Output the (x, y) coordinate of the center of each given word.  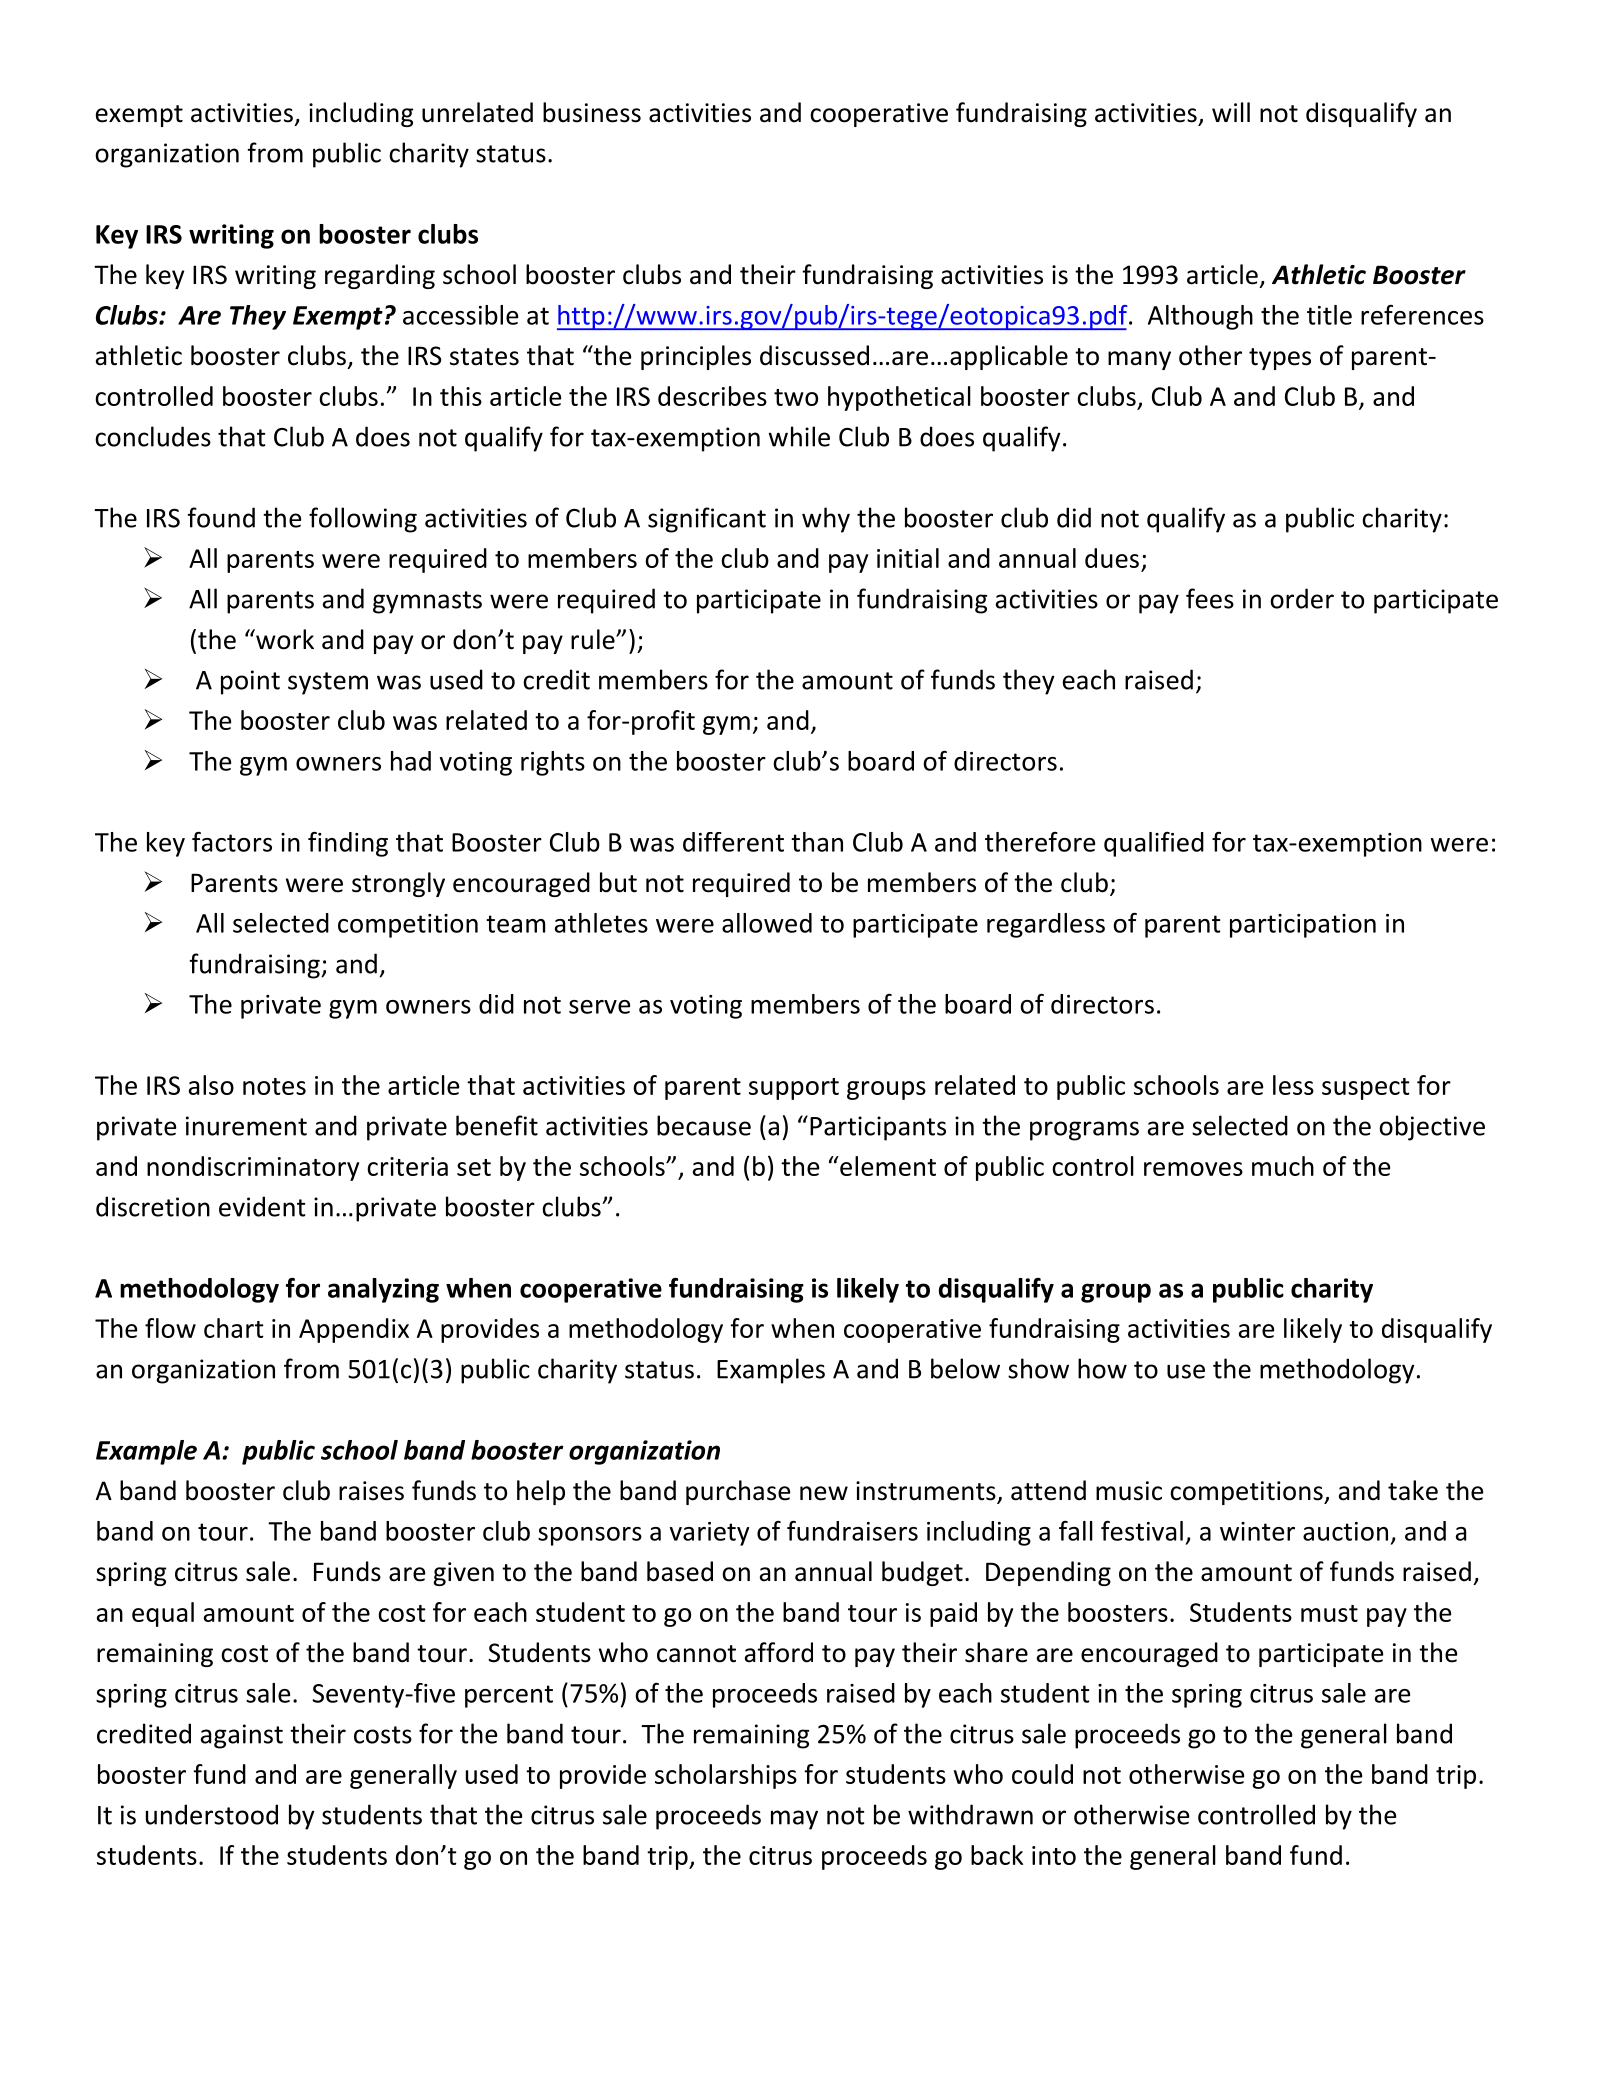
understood (212, 1814)
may (794, 1820)
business (592, 112)
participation (1303, 926)
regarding (380, 276)
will (1231, 112)
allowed (767, 923)
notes (274, 1086)
